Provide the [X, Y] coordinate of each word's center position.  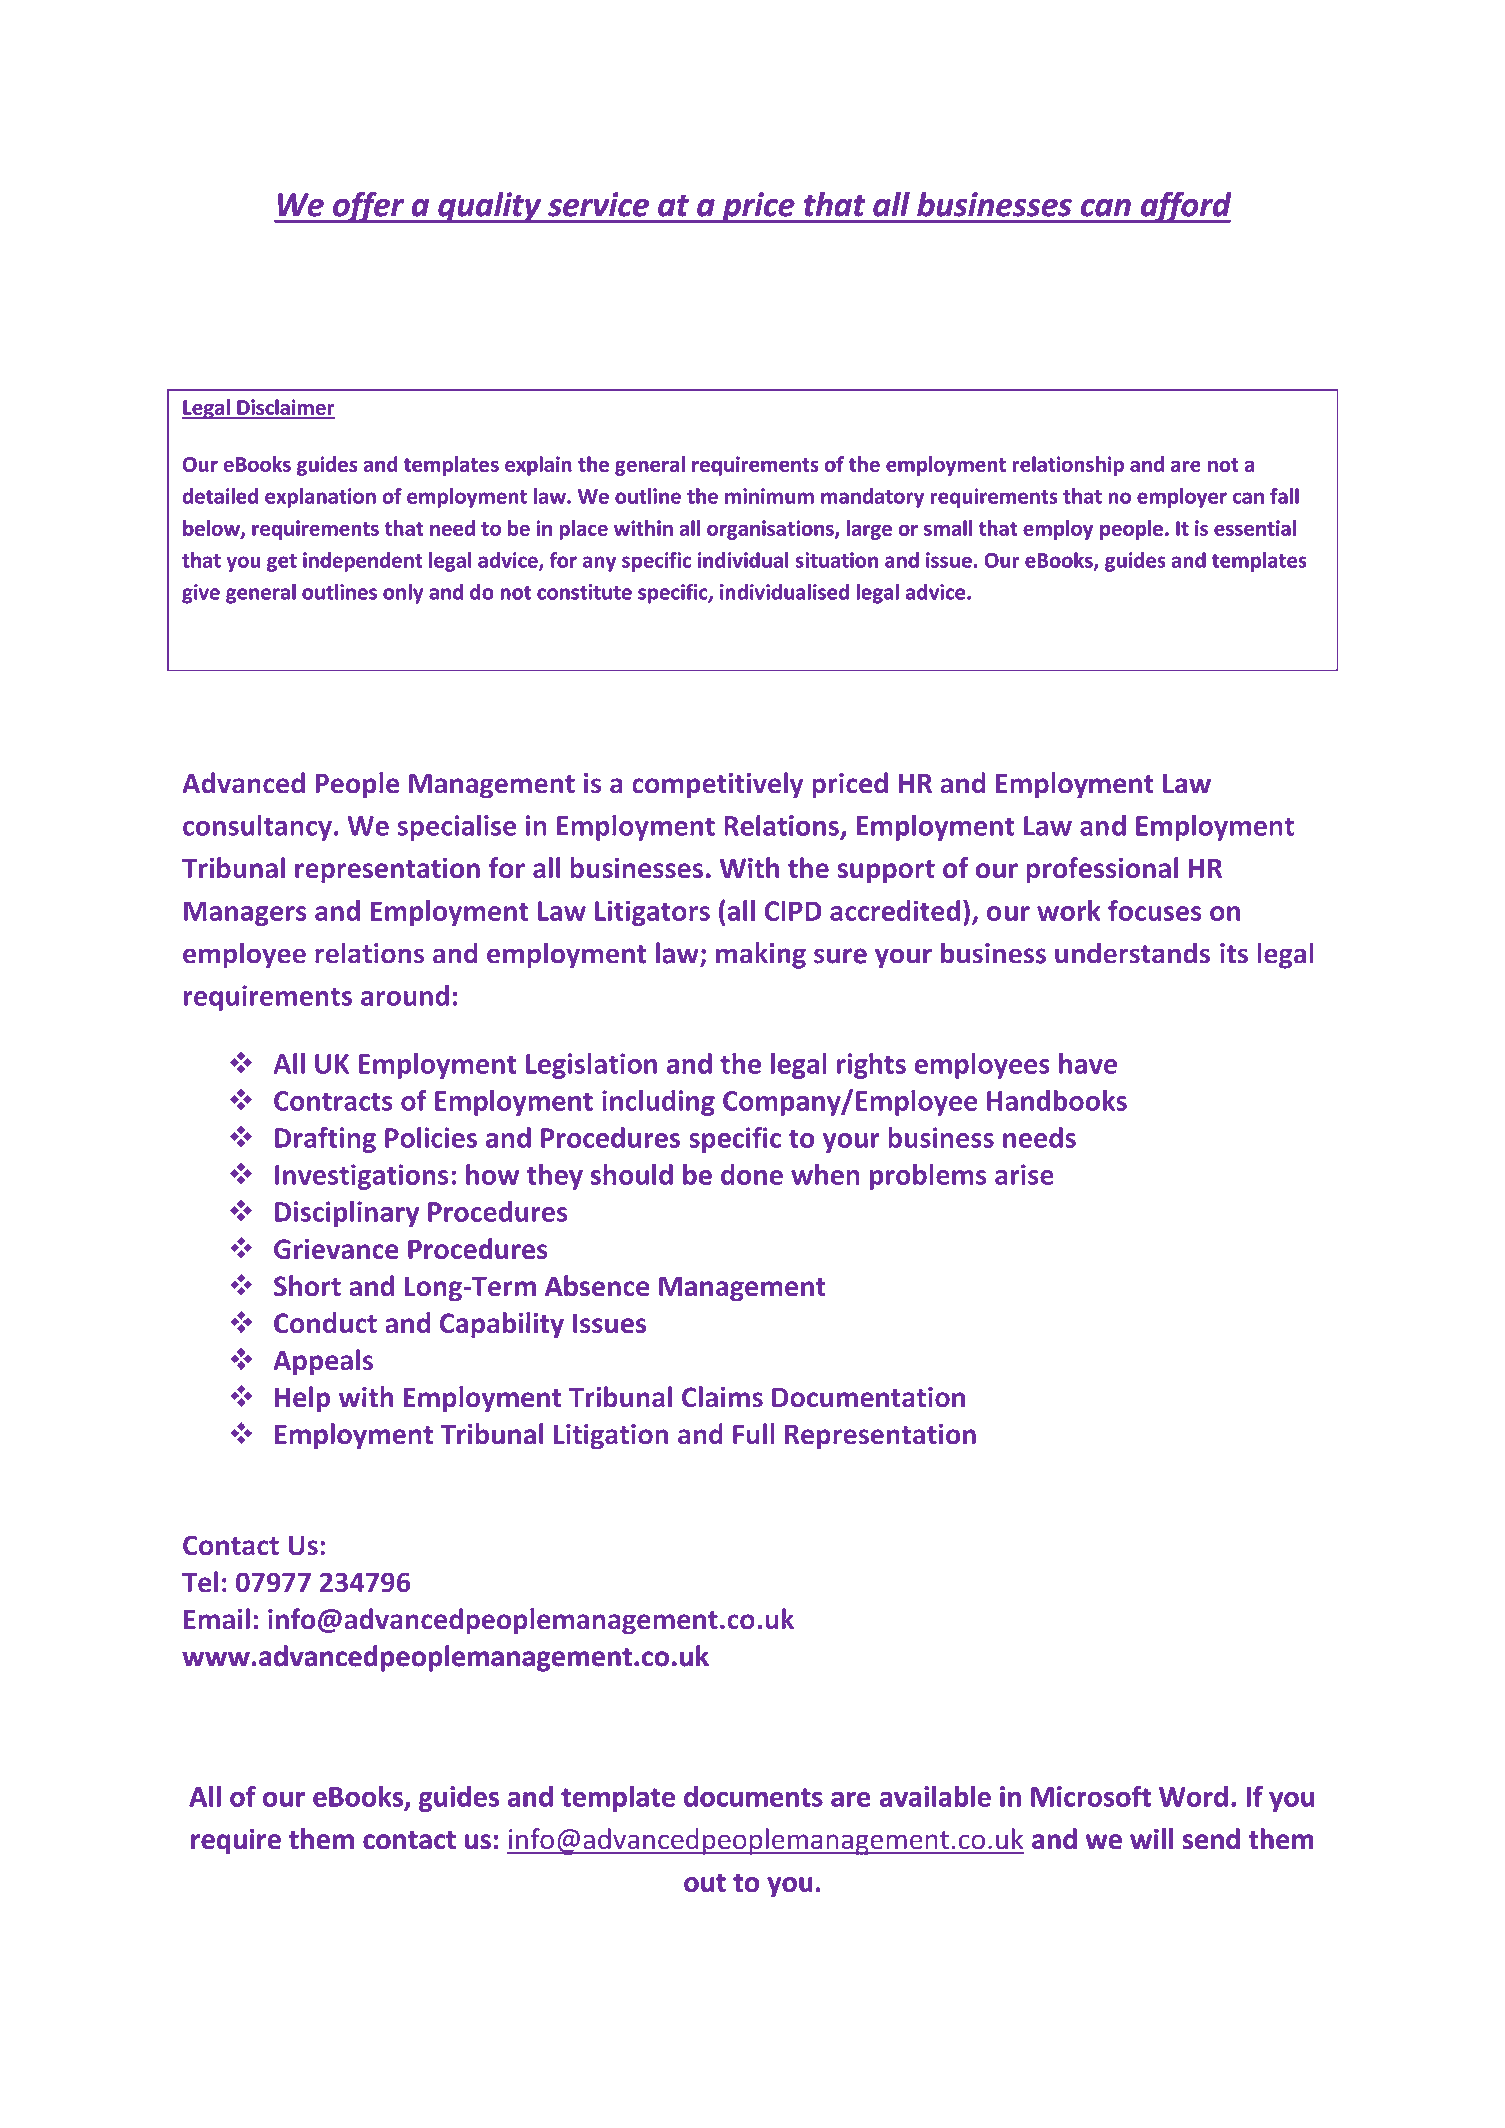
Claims [722, 1396]
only [403, 594]
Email [217, 1619]
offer [368, 207]
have [1088, 1063]
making [761, 955]
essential [1255, 528]
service [598, 204]
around [405, 995]
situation [836, 560]
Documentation [868, 1397]
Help [302, 1399]
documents [753, 1796]
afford [1185, 207]
